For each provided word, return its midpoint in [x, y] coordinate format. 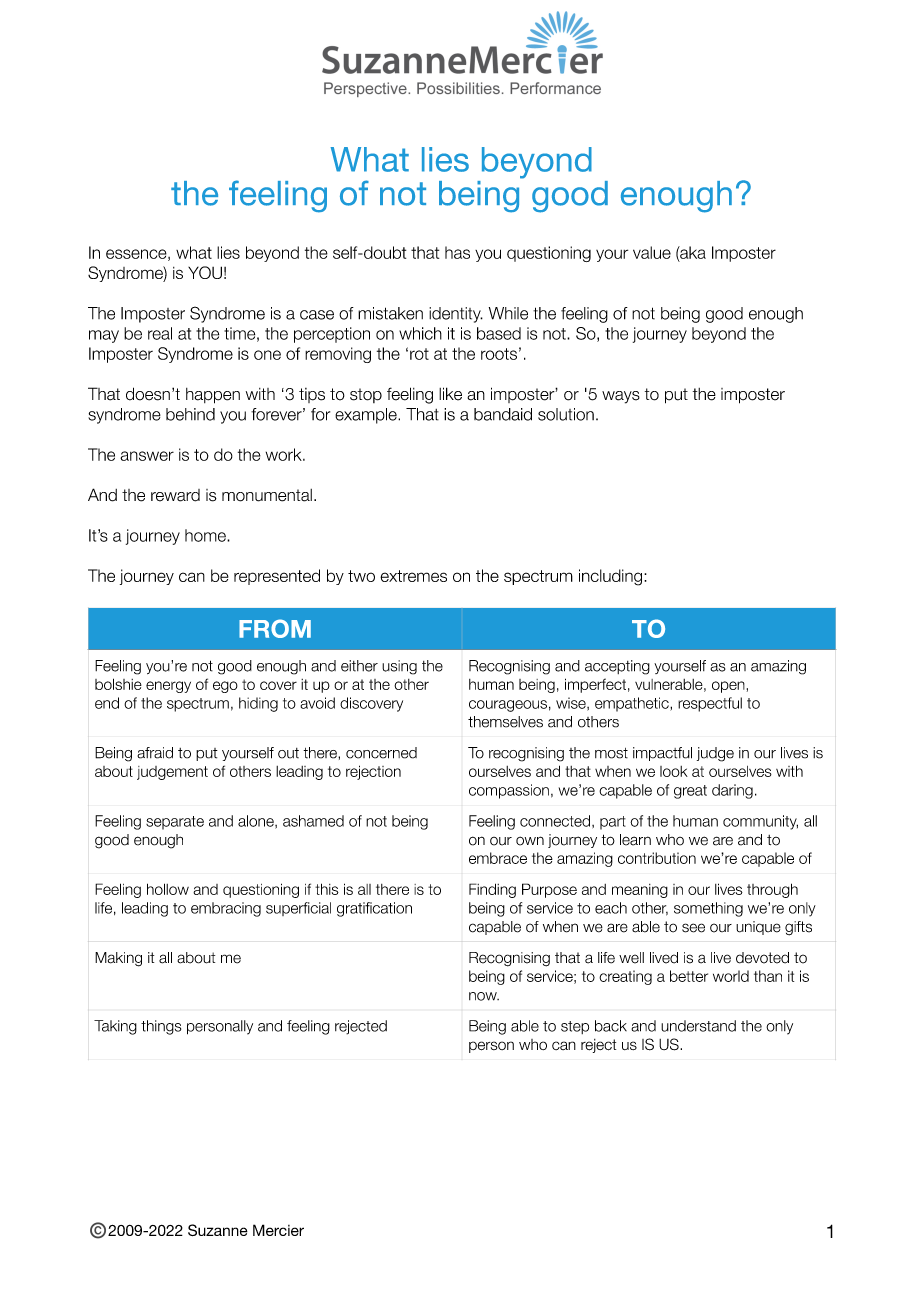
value [652, 252]
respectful [710, 704]
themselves [505, 722]
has [457, 252]
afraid [155, 753]
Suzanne [218, 1230]
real [160, 333]
